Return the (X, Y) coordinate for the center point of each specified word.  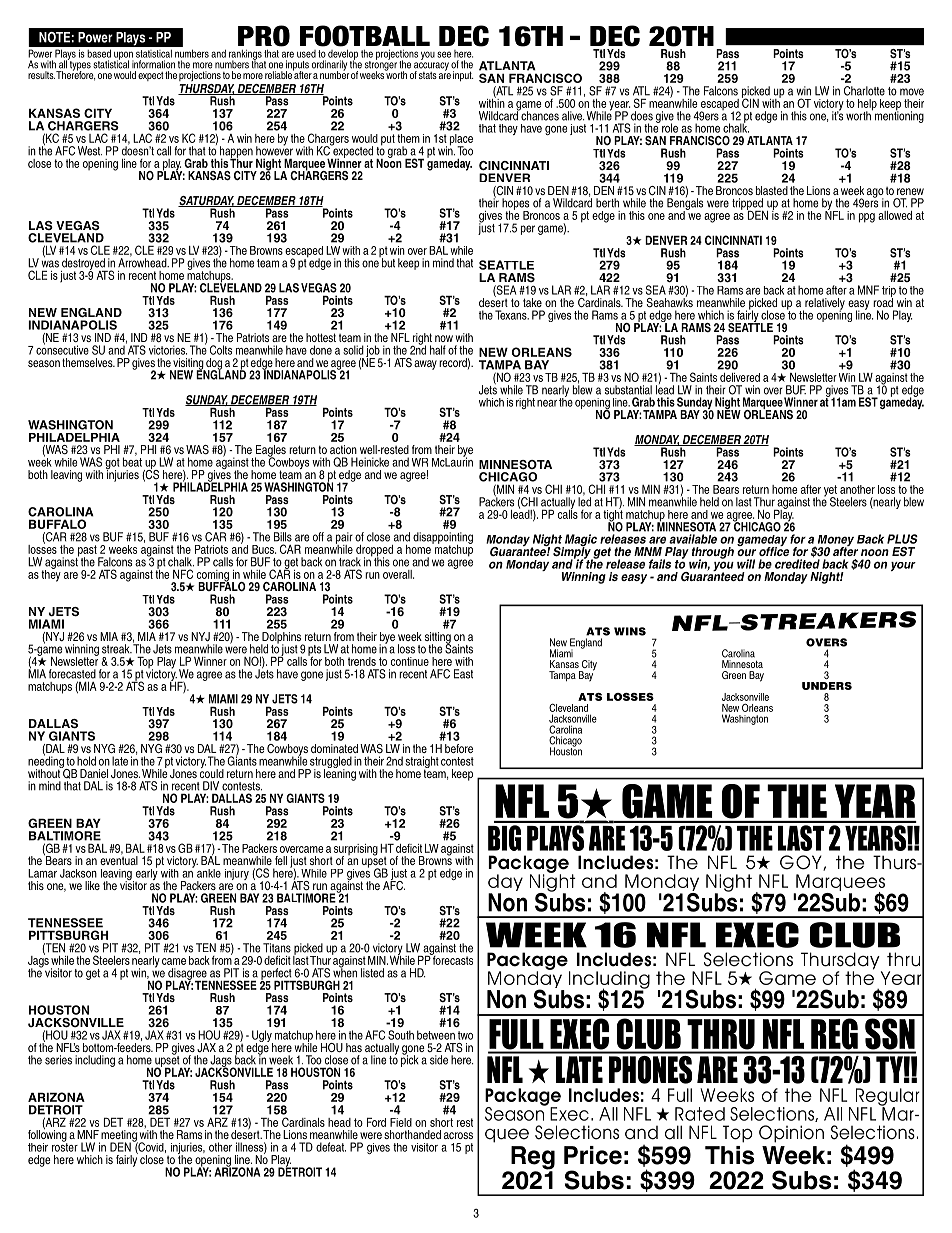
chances (539, 115)
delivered (740, 377)
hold (86, 761)
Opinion (791, 1134)
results (41, 75)
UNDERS (827, 686)
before (459, 748)
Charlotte (864, 91)
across (458, 1135)
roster (65, 1146)
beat (132, 461)
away (425, 365)
